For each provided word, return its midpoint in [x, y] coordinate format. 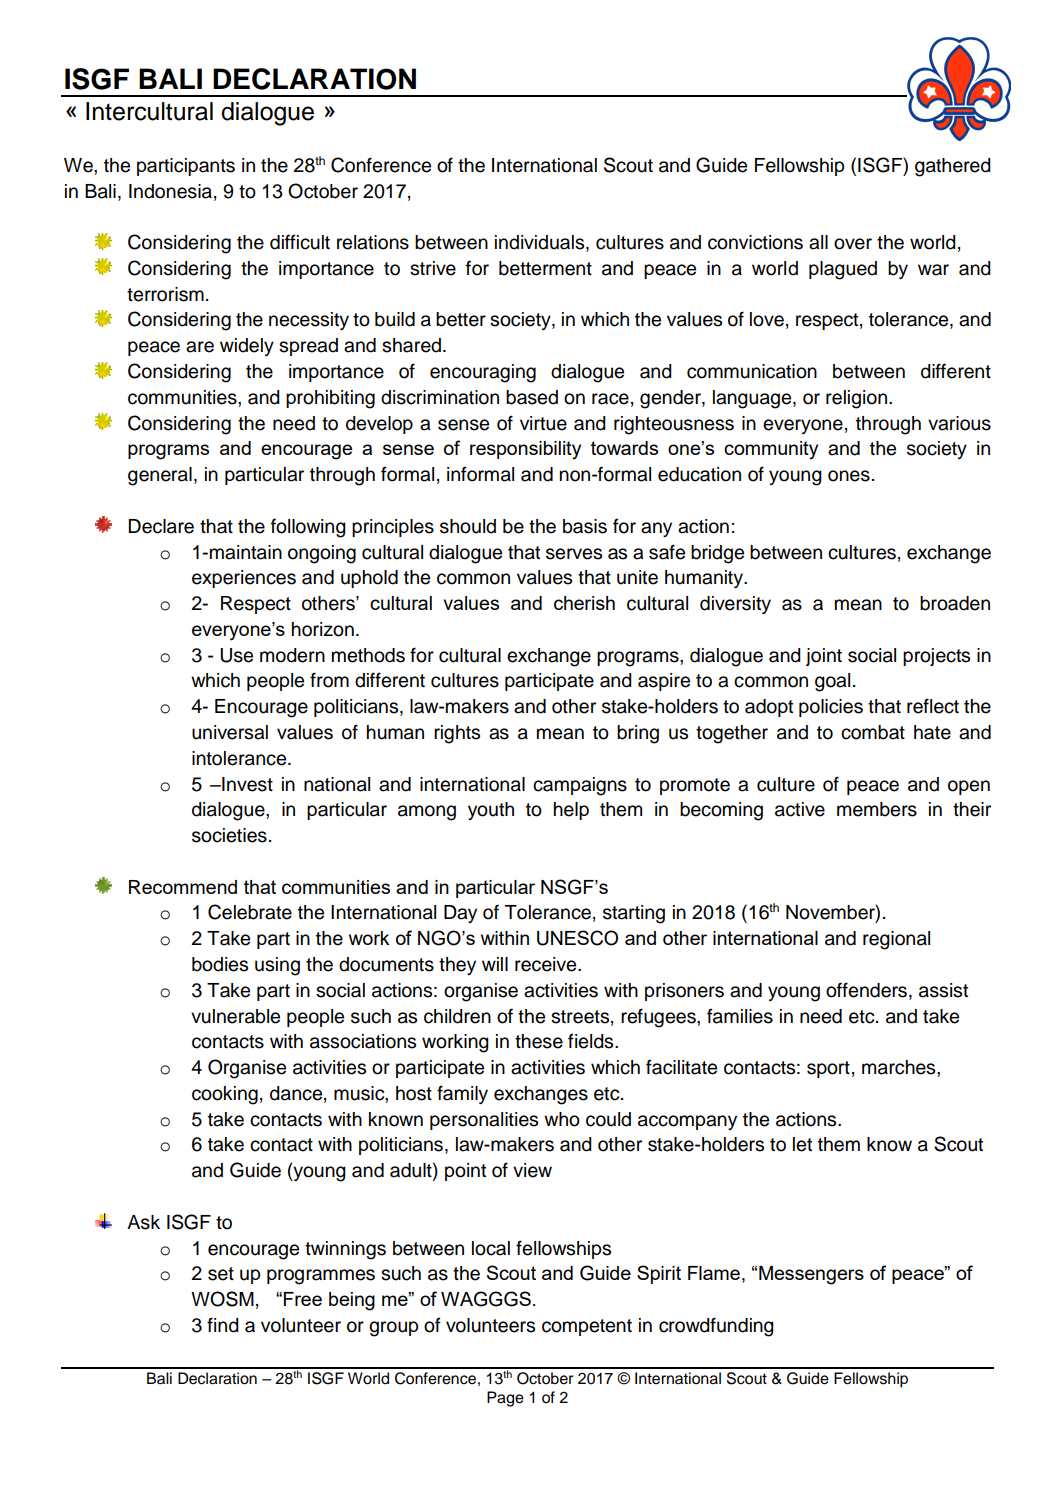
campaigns [580, 786]
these [539, 1041]
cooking [225, 1095]
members [877, 809]
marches [900, 1067]
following [308, 528]
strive [433, 268]
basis [585, 526]
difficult [300, 242]
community [771, 450]
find [223, 1325]
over [853, 244]
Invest [246, 784]
